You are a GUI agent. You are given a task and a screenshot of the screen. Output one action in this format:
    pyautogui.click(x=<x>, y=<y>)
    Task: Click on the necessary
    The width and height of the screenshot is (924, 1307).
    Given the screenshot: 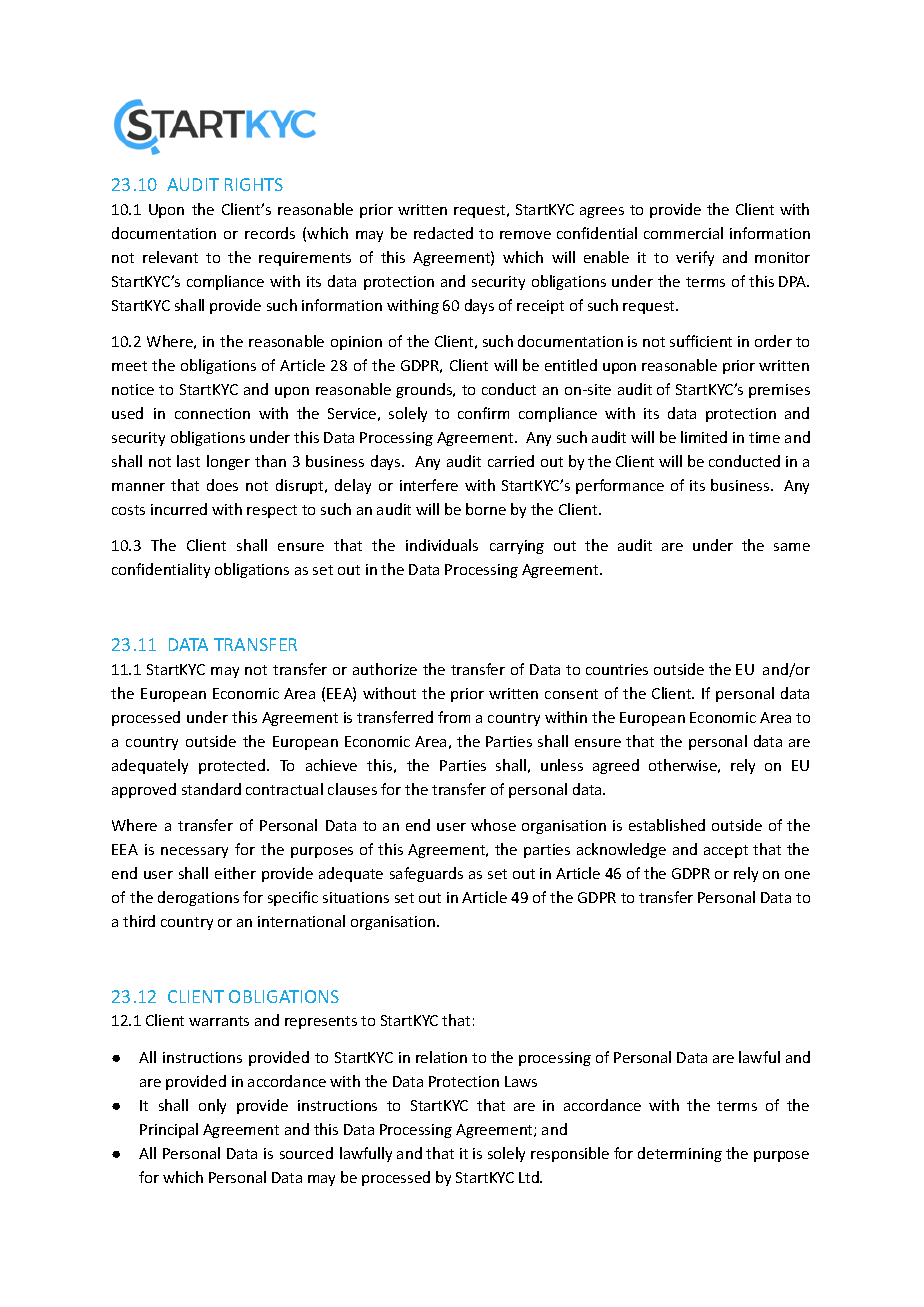 What is the action you would take?
    pyautogui.click(x=194, y=852)
